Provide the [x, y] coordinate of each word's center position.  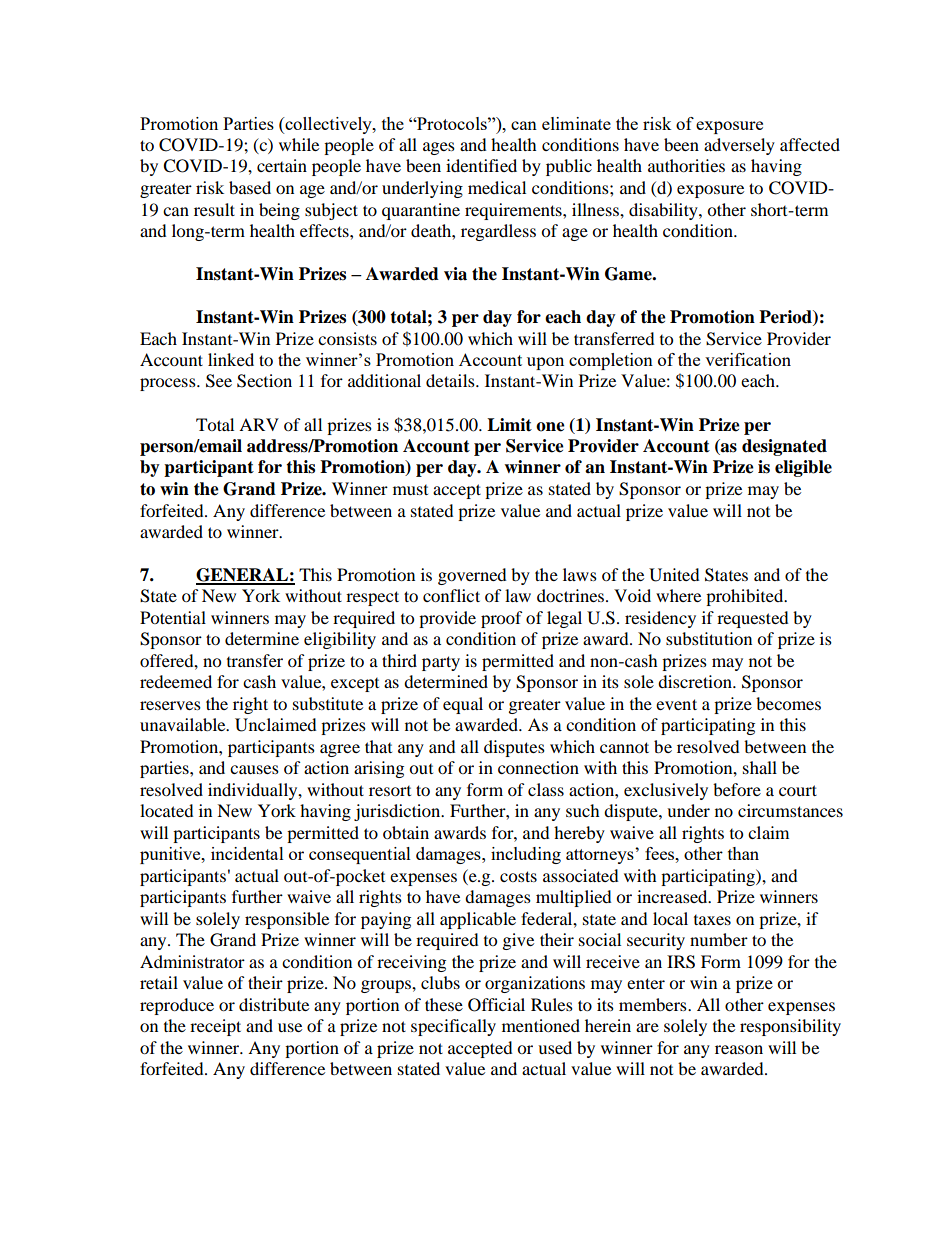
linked [231, 359]
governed [472, 576]
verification [748, 359]
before [737, 789]
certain [282, 165]
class [546, 789]
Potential [173, 617]
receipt [215, 1027]
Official [496, 1005]
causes [254, 769]
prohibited [746, 597]
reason [739, 1049]
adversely [739, 146]
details [451, 380]
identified [481, 165]
